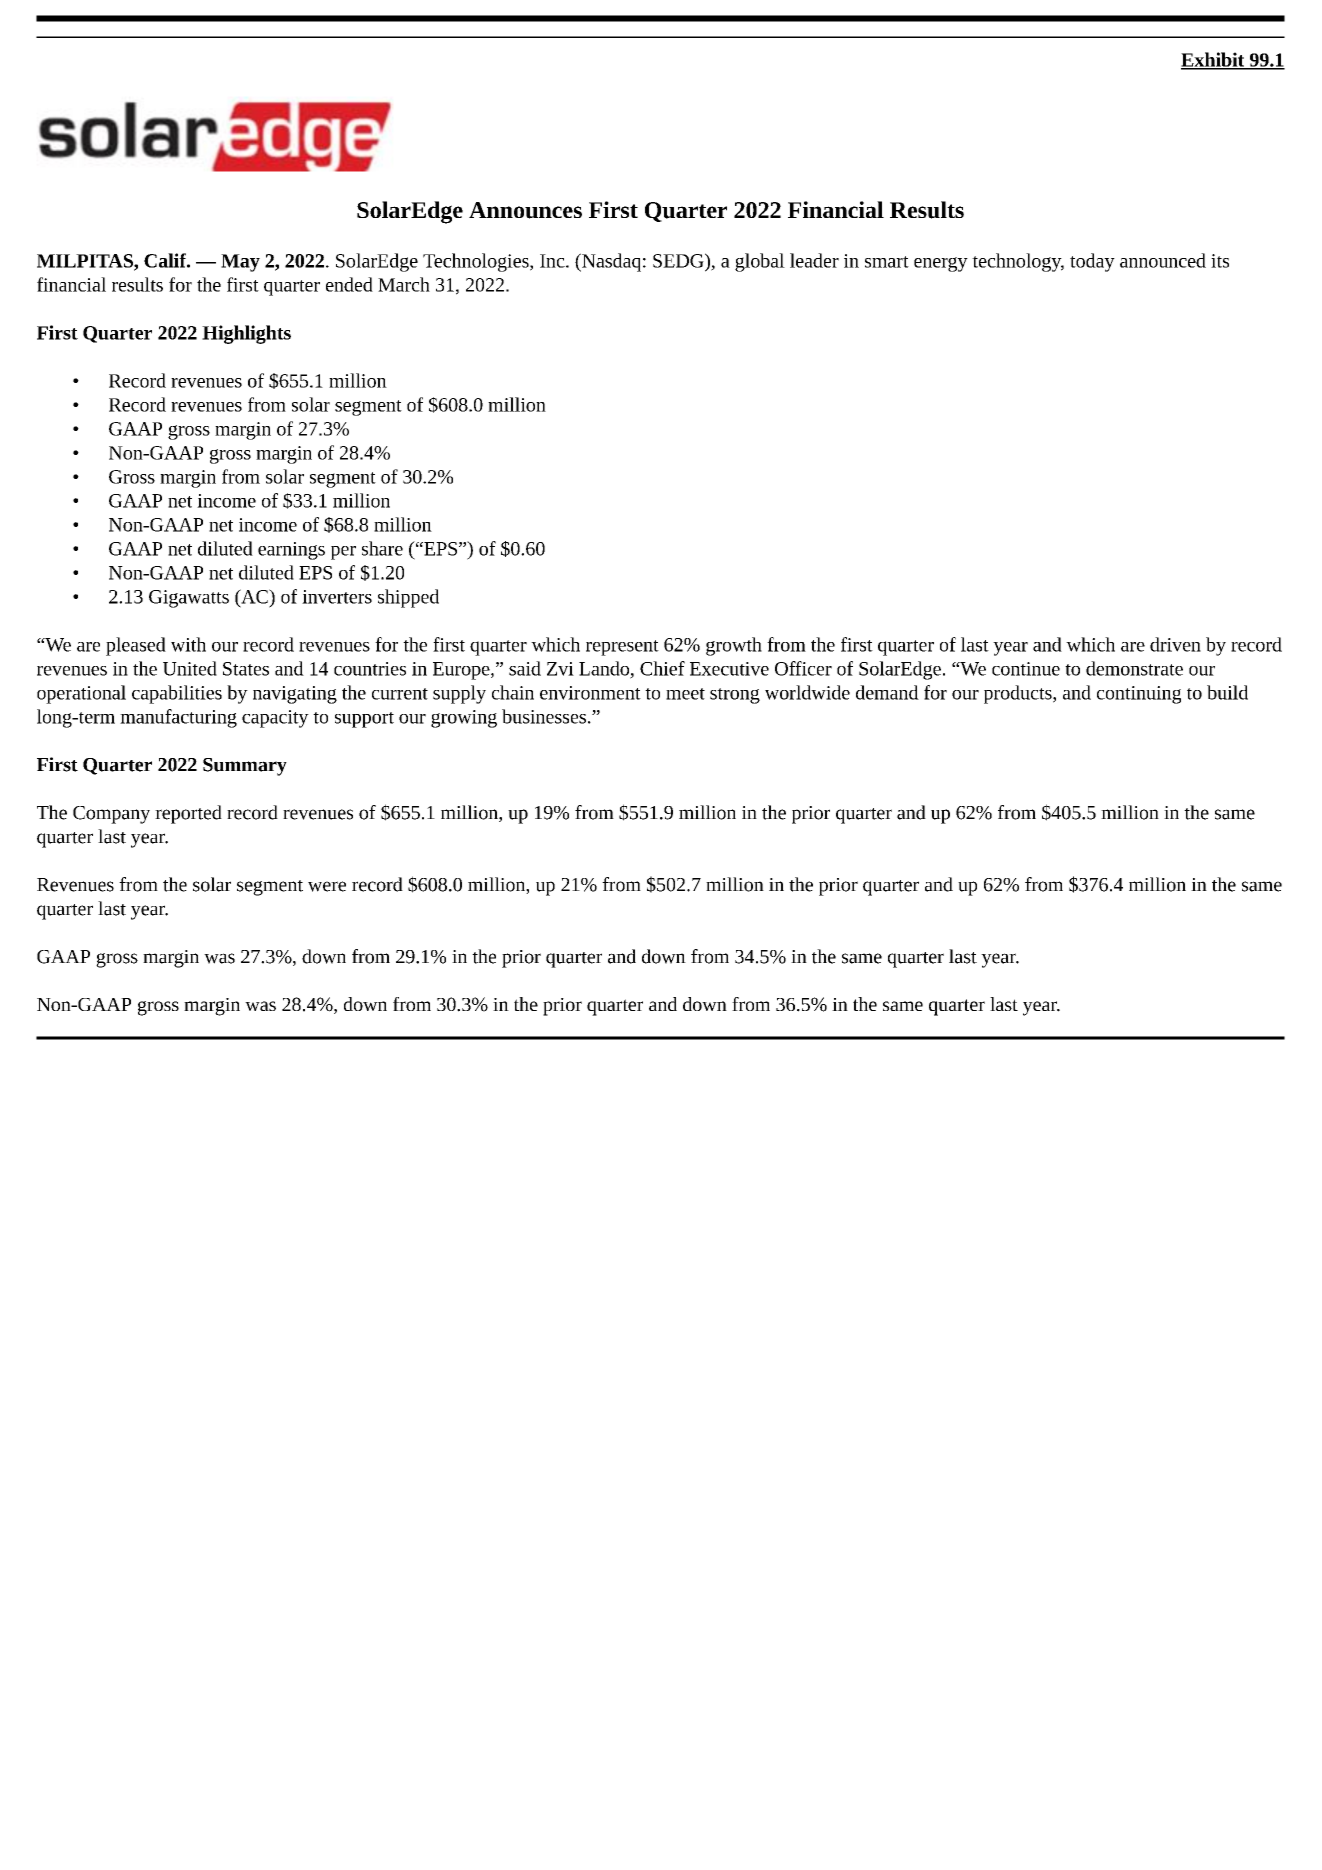 This image has height=1870, width=1322. Describe the element at coordinates (246, 334) in the image. I see `Highlights` at that location.
